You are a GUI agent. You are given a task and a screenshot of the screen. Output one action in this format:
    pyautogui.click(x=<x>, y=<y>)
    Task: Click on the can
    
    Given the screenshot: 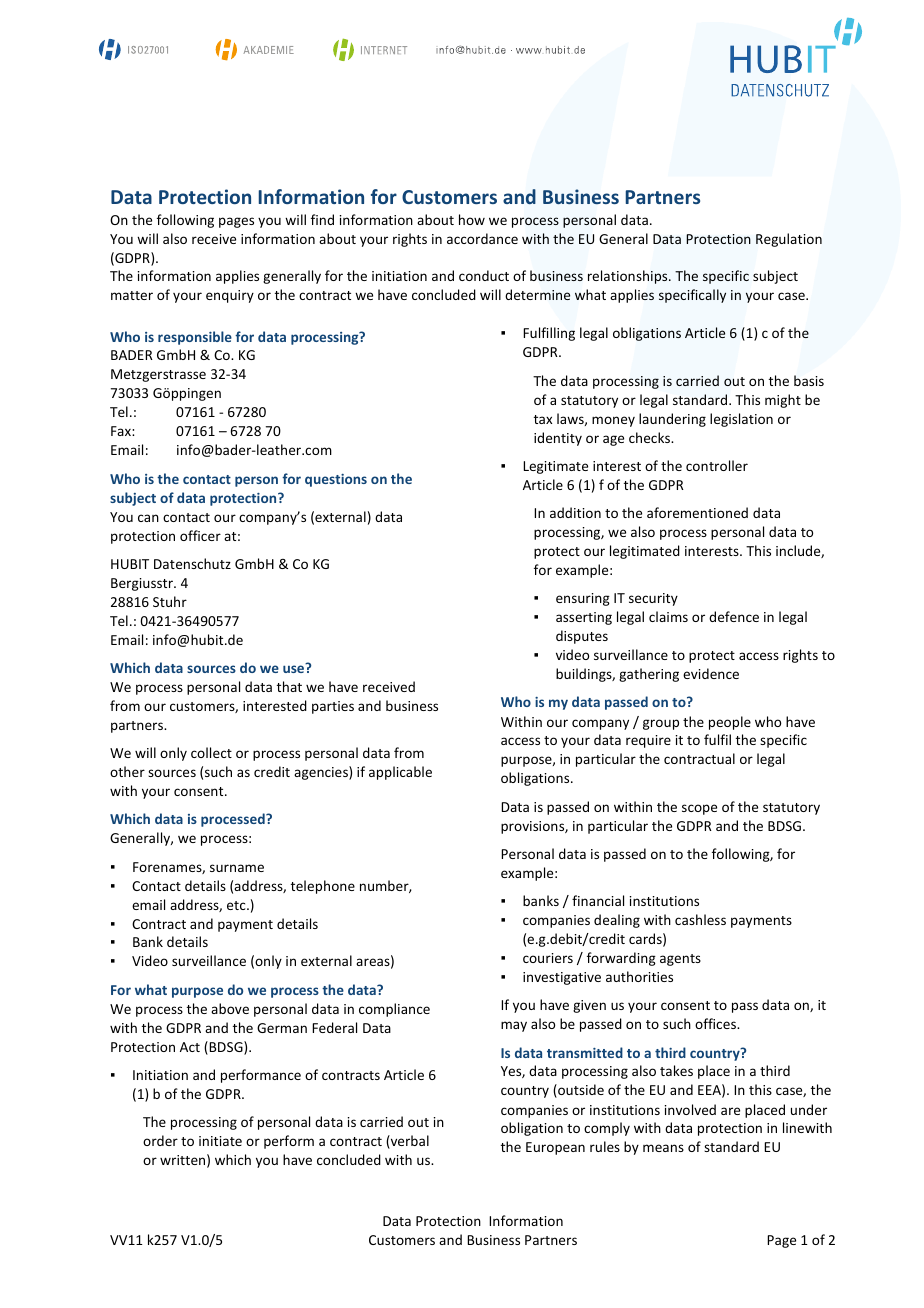 What is the action you would take?
    pyautogui.click(x=148, y=518)
